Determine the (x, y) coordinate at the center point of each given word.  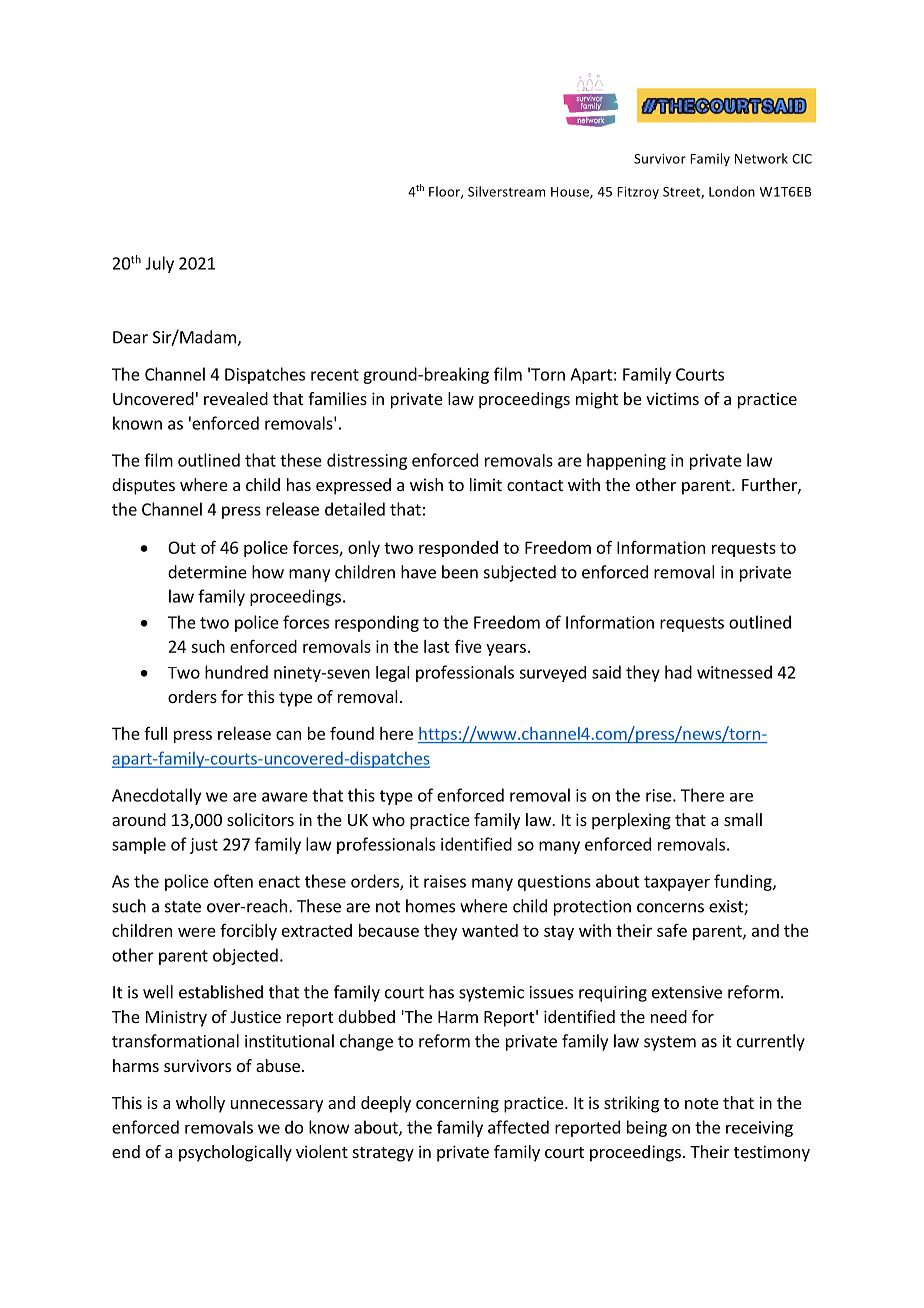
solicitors (260, 819)
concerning (457, 1104)
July (160, 264)
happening (626, 461)
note (702, 1103)
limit (486, 484)
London (732, 191)
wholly (200, 1104)
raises (445, 881)
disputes (143, 486)
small (743, 819)
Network (761, 158)
